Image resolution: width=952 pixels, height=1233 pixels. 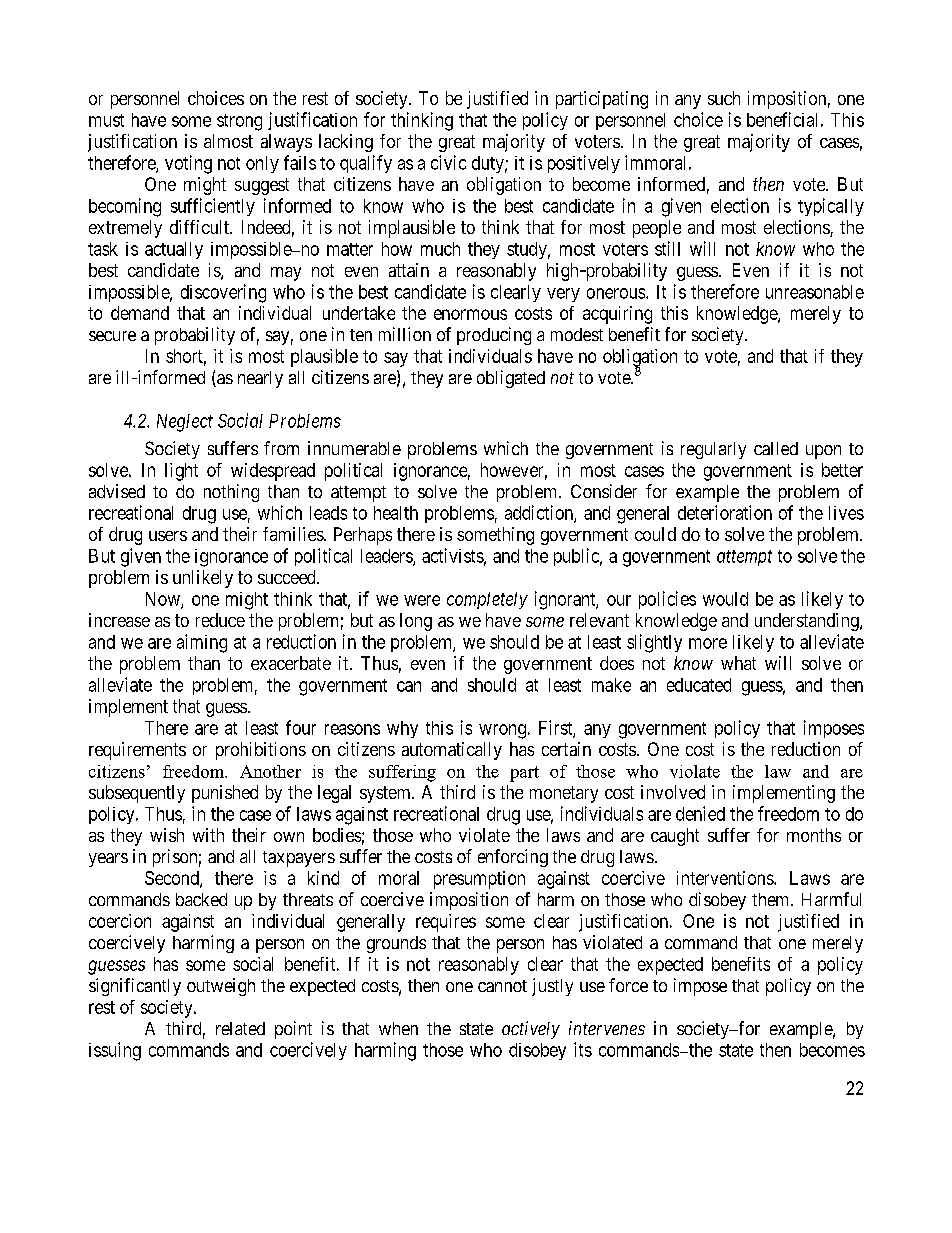 I want to click on aiming, so click(x=202, y=643).
